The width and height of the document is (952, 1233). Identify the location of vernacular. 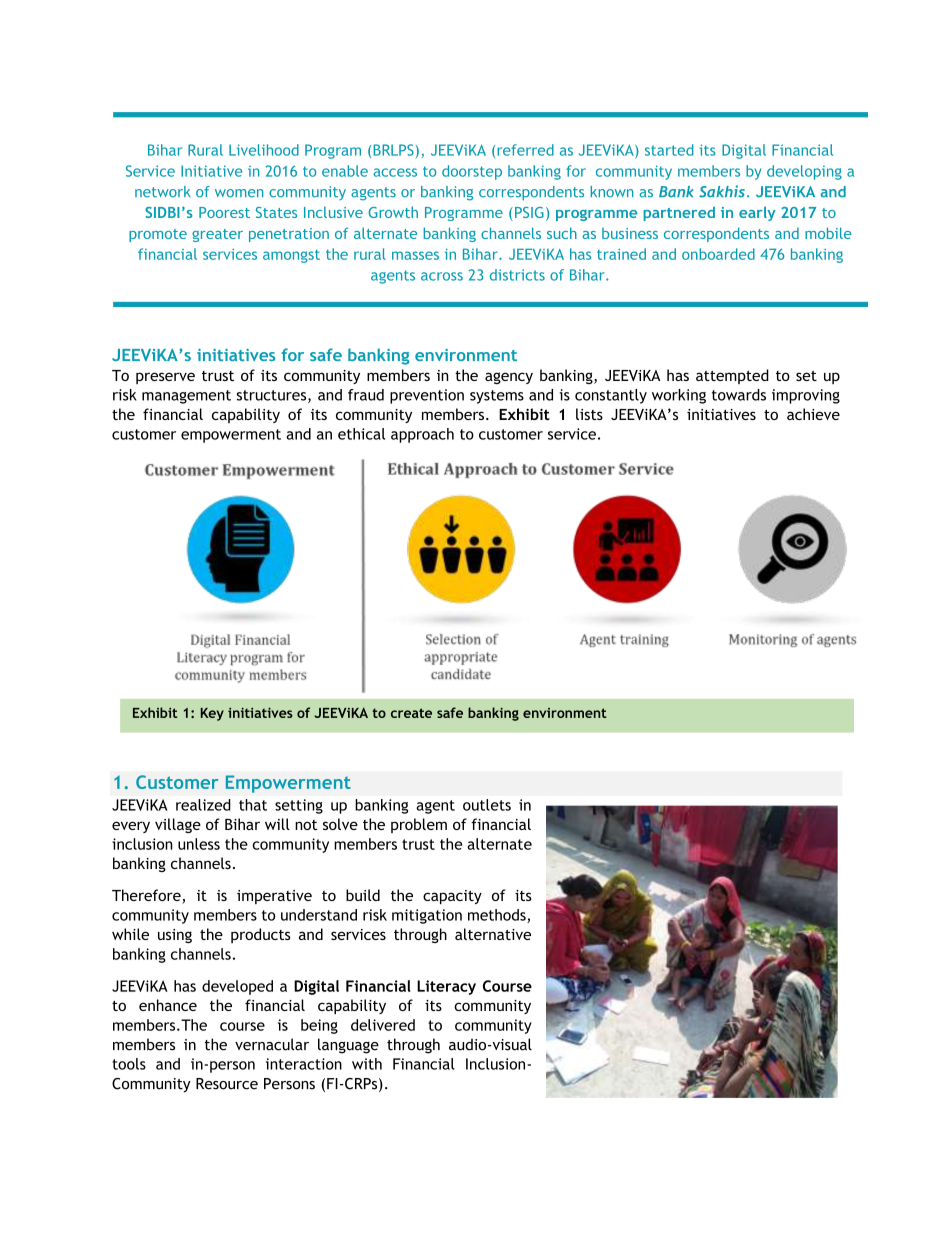
(272, 1044).
